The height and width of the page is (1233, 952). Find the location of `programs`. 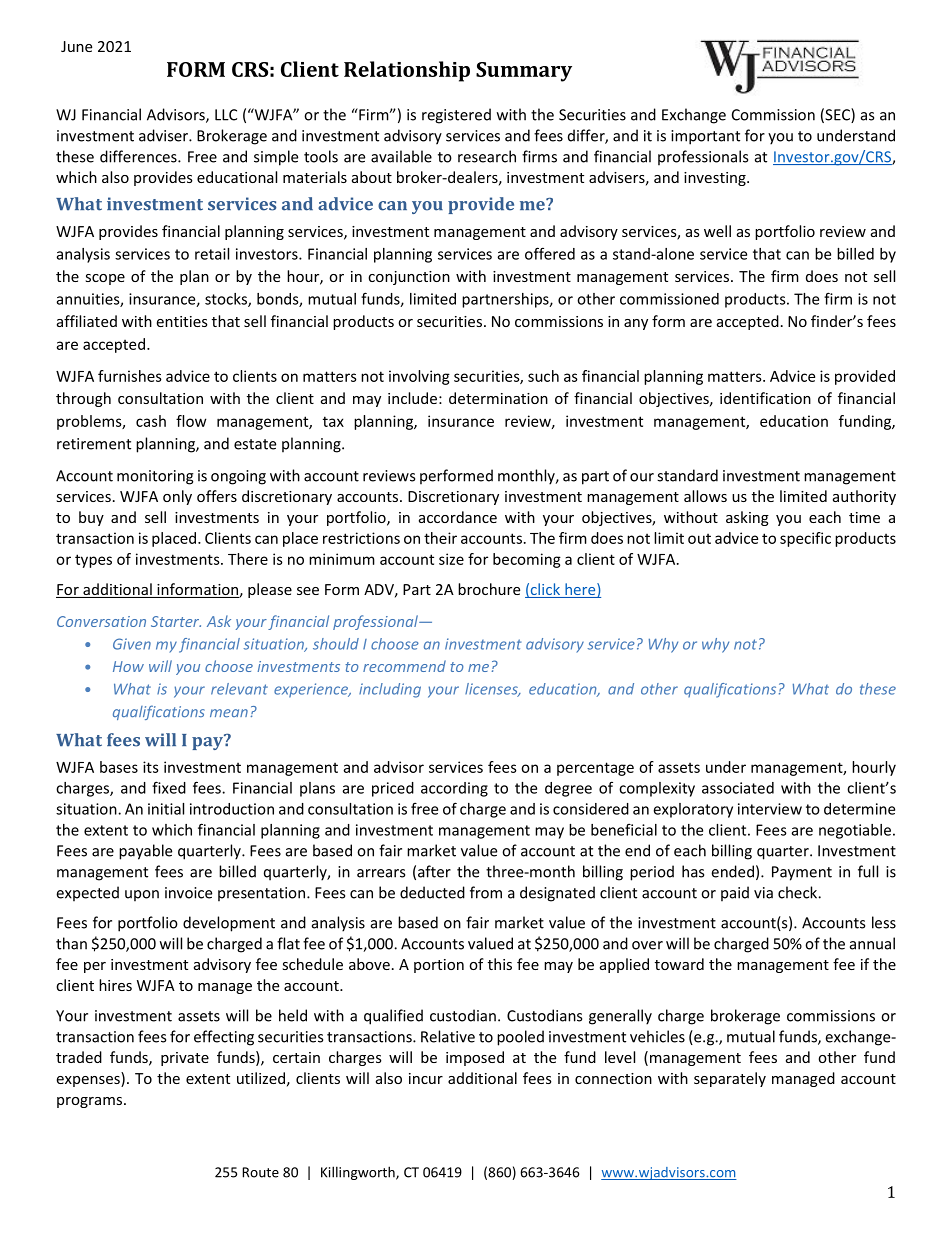

programs is located at coordinates (91, 1102).
